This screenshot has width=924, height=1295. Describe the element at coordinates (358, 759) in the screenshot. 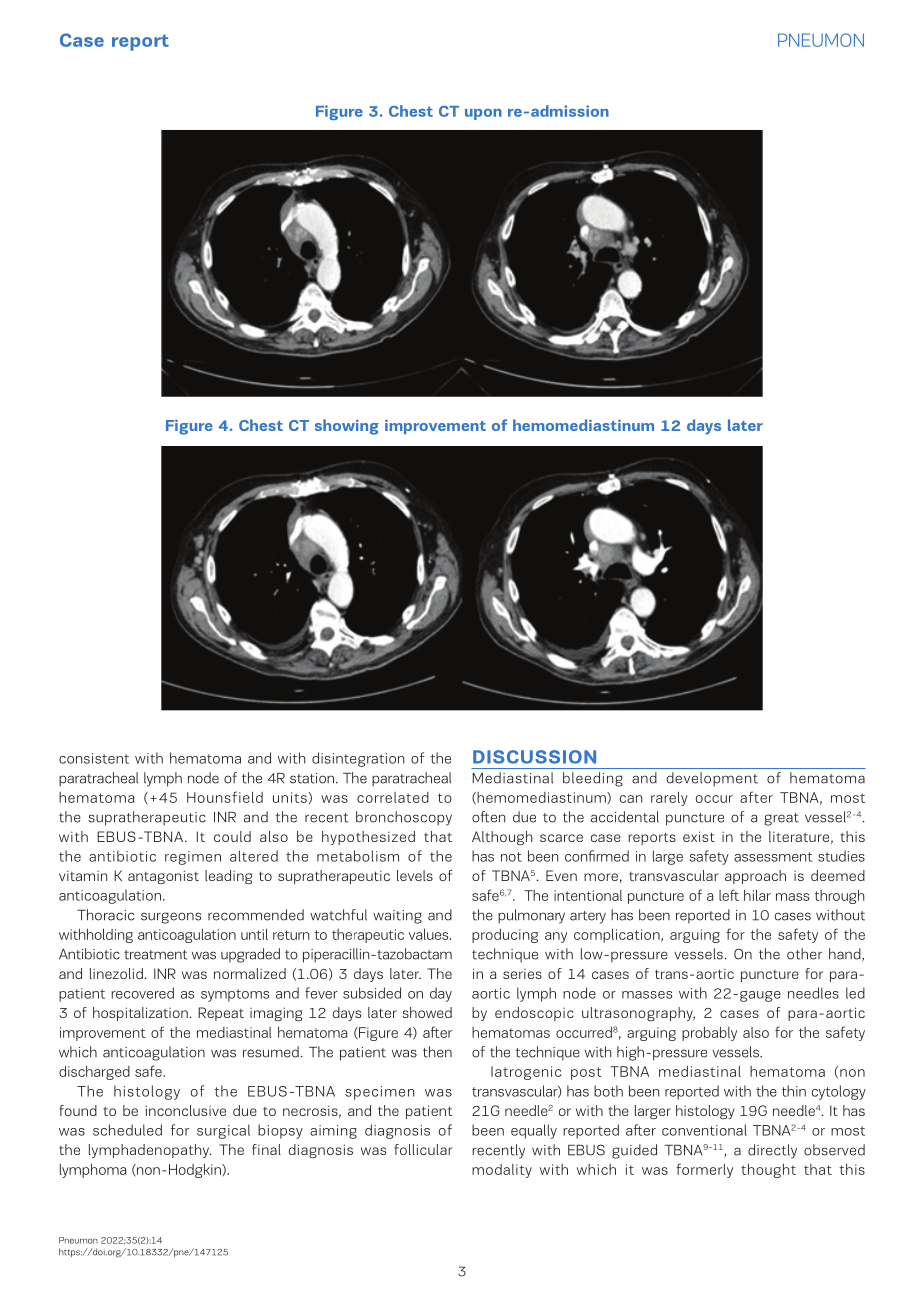

I see `disintegration` at that location.
